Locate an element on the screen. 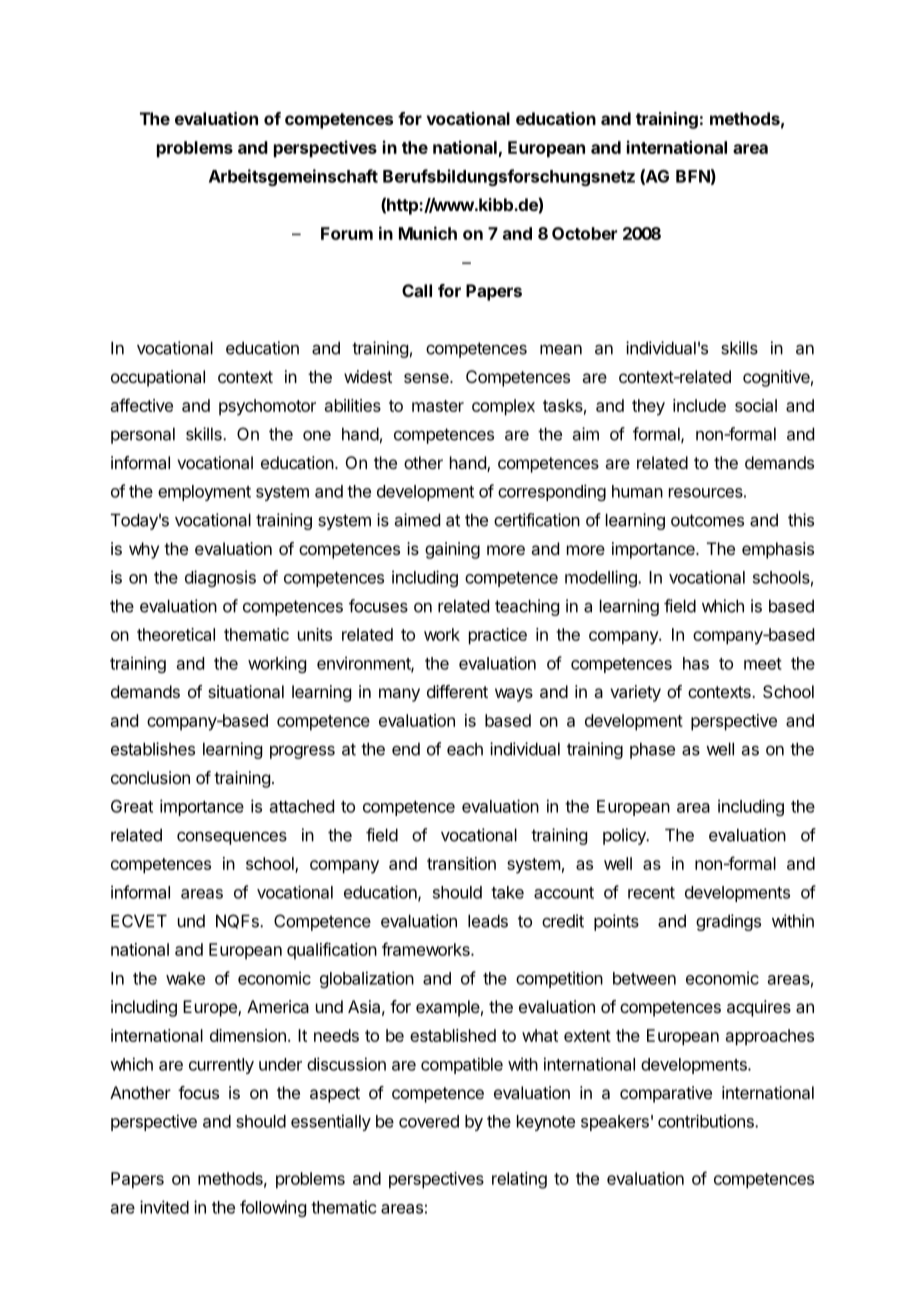 This screenshot has height=1308, width=924. relating is located at coordinates (519, 1180).
